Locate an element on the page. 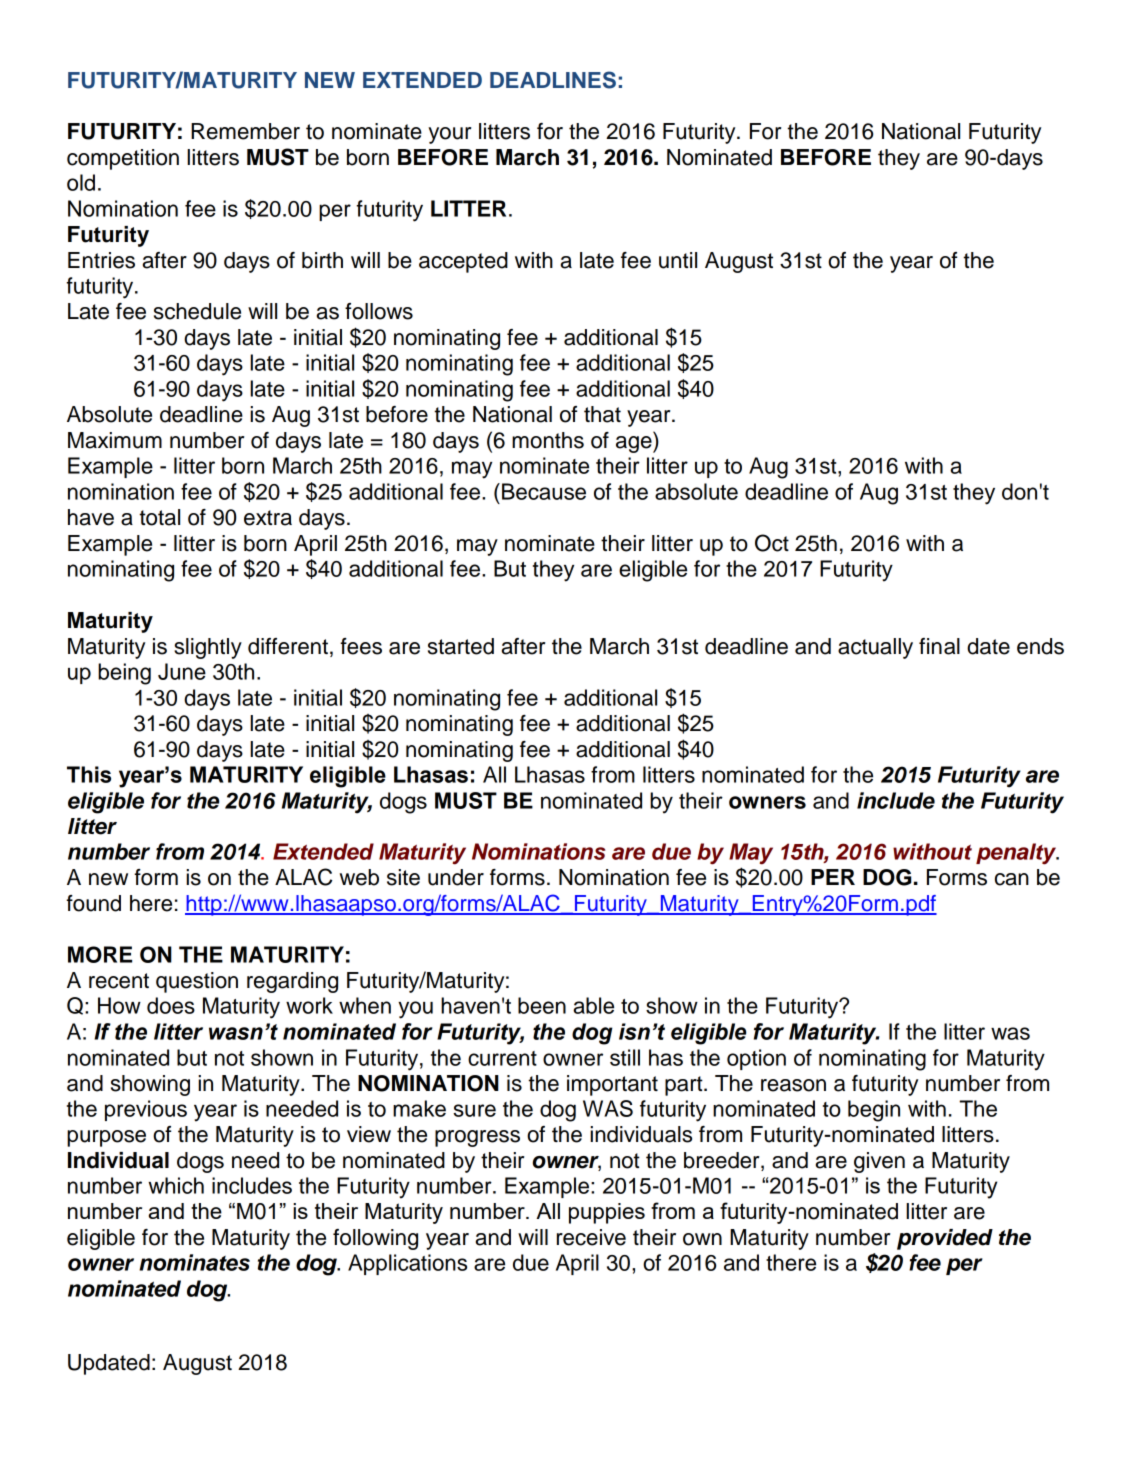 This image has width=1133, height=1467. Because is located at coordinates (544, 491).
